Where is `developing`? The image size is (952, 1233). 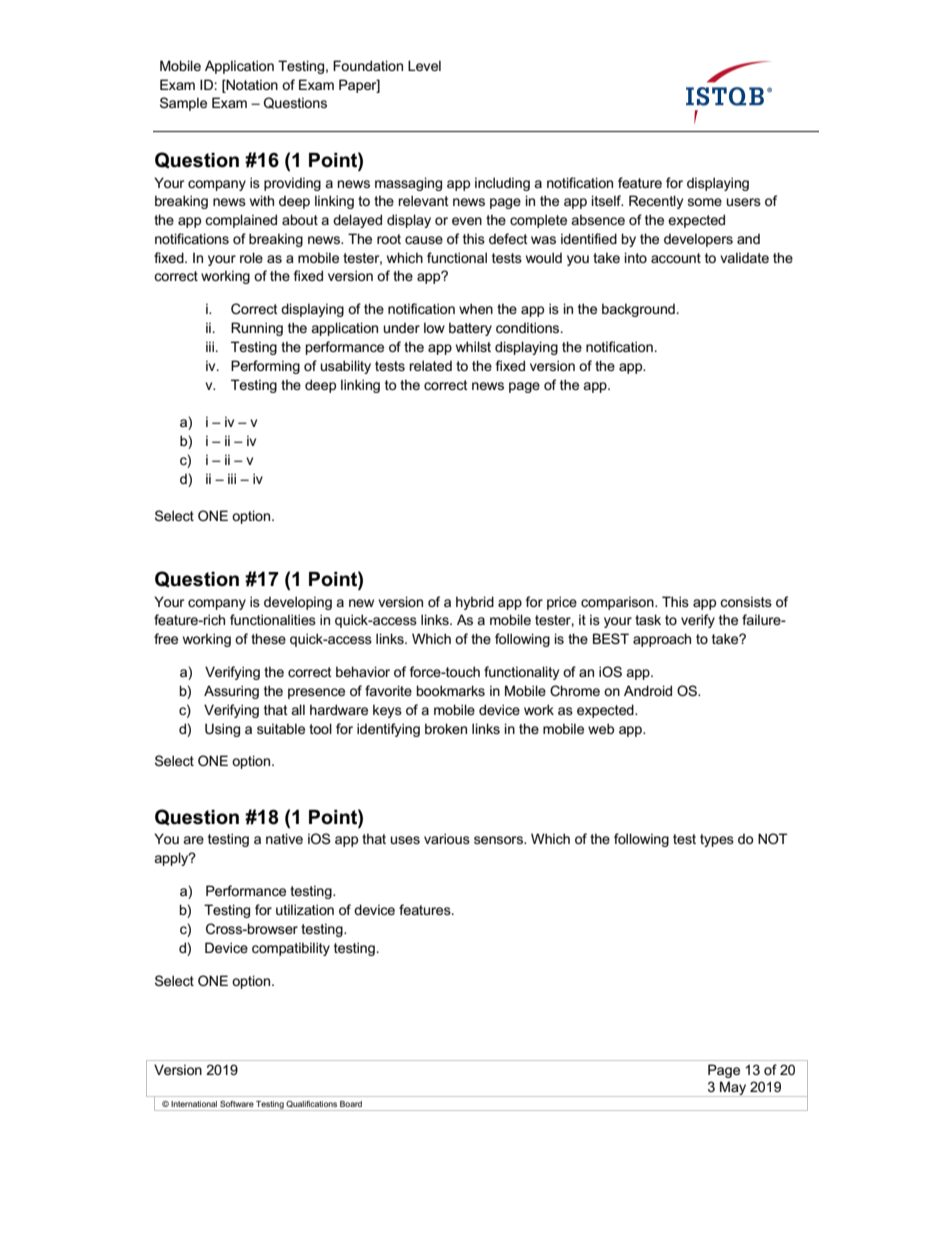
developing is located at coordinates (298, 603).
